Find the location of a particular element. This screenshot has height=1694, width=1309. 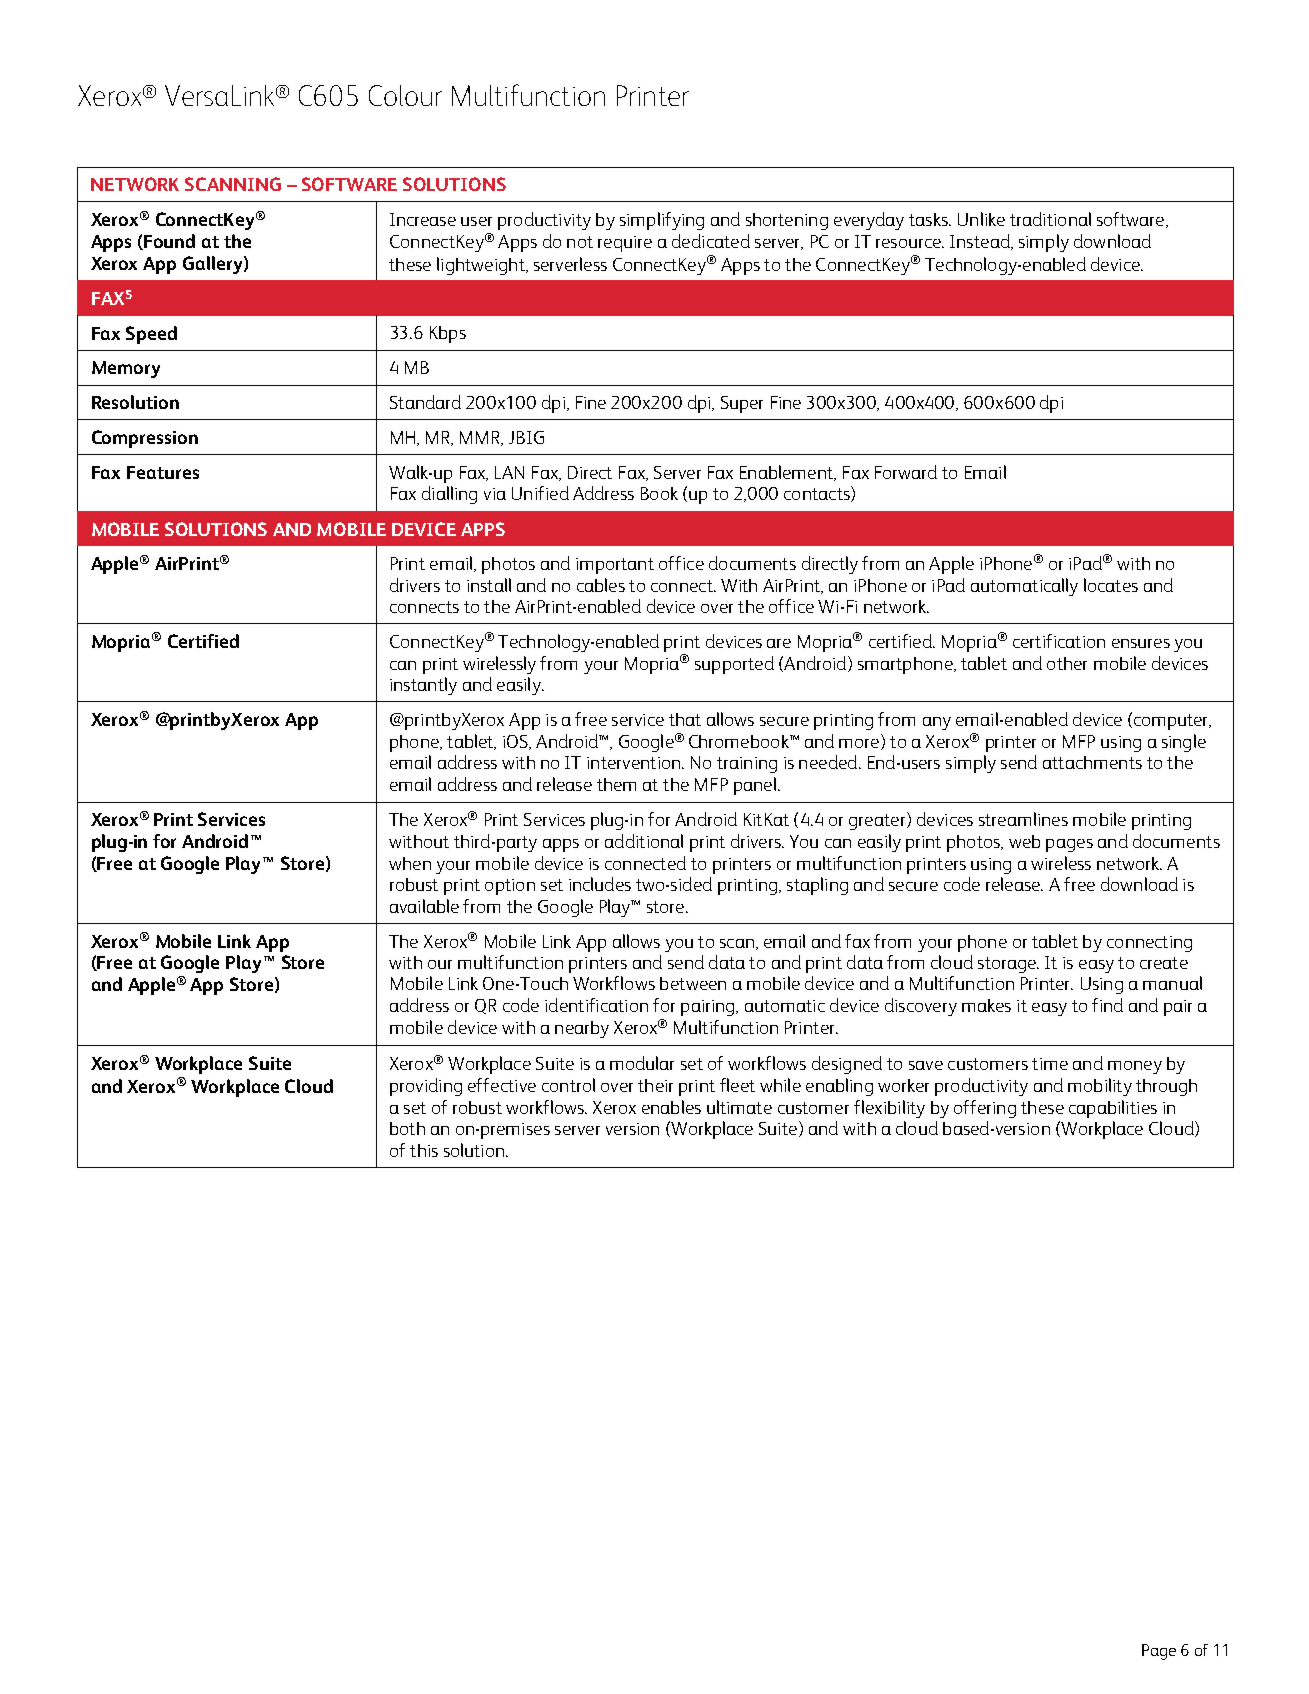

them is located at coordinates (616, 784).
